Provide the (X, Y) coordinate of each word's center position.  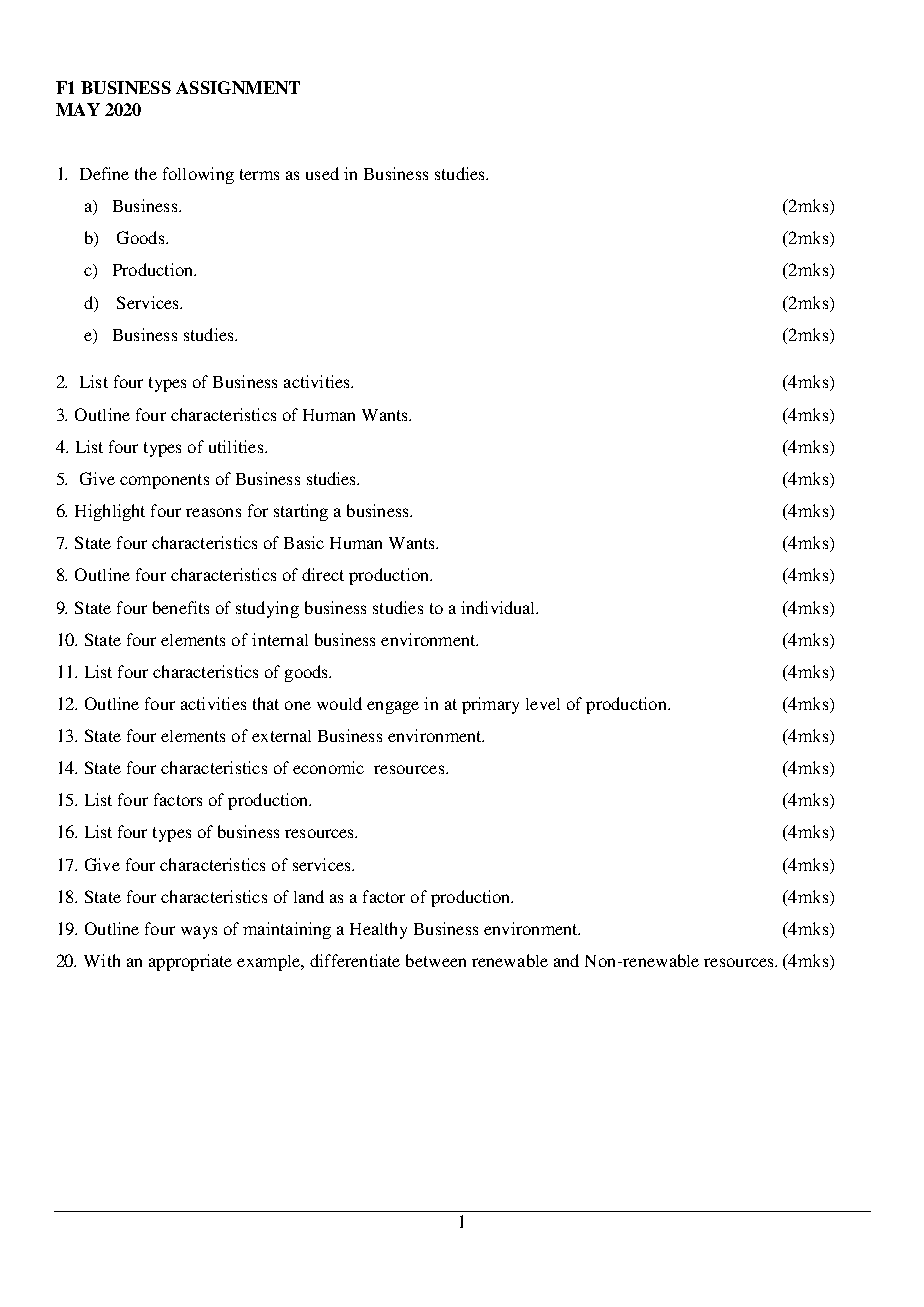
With (102, 960)
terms (259, 174)
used (322, 173)
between (436, 960)
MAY (78, 109)
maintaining (287, 930)
